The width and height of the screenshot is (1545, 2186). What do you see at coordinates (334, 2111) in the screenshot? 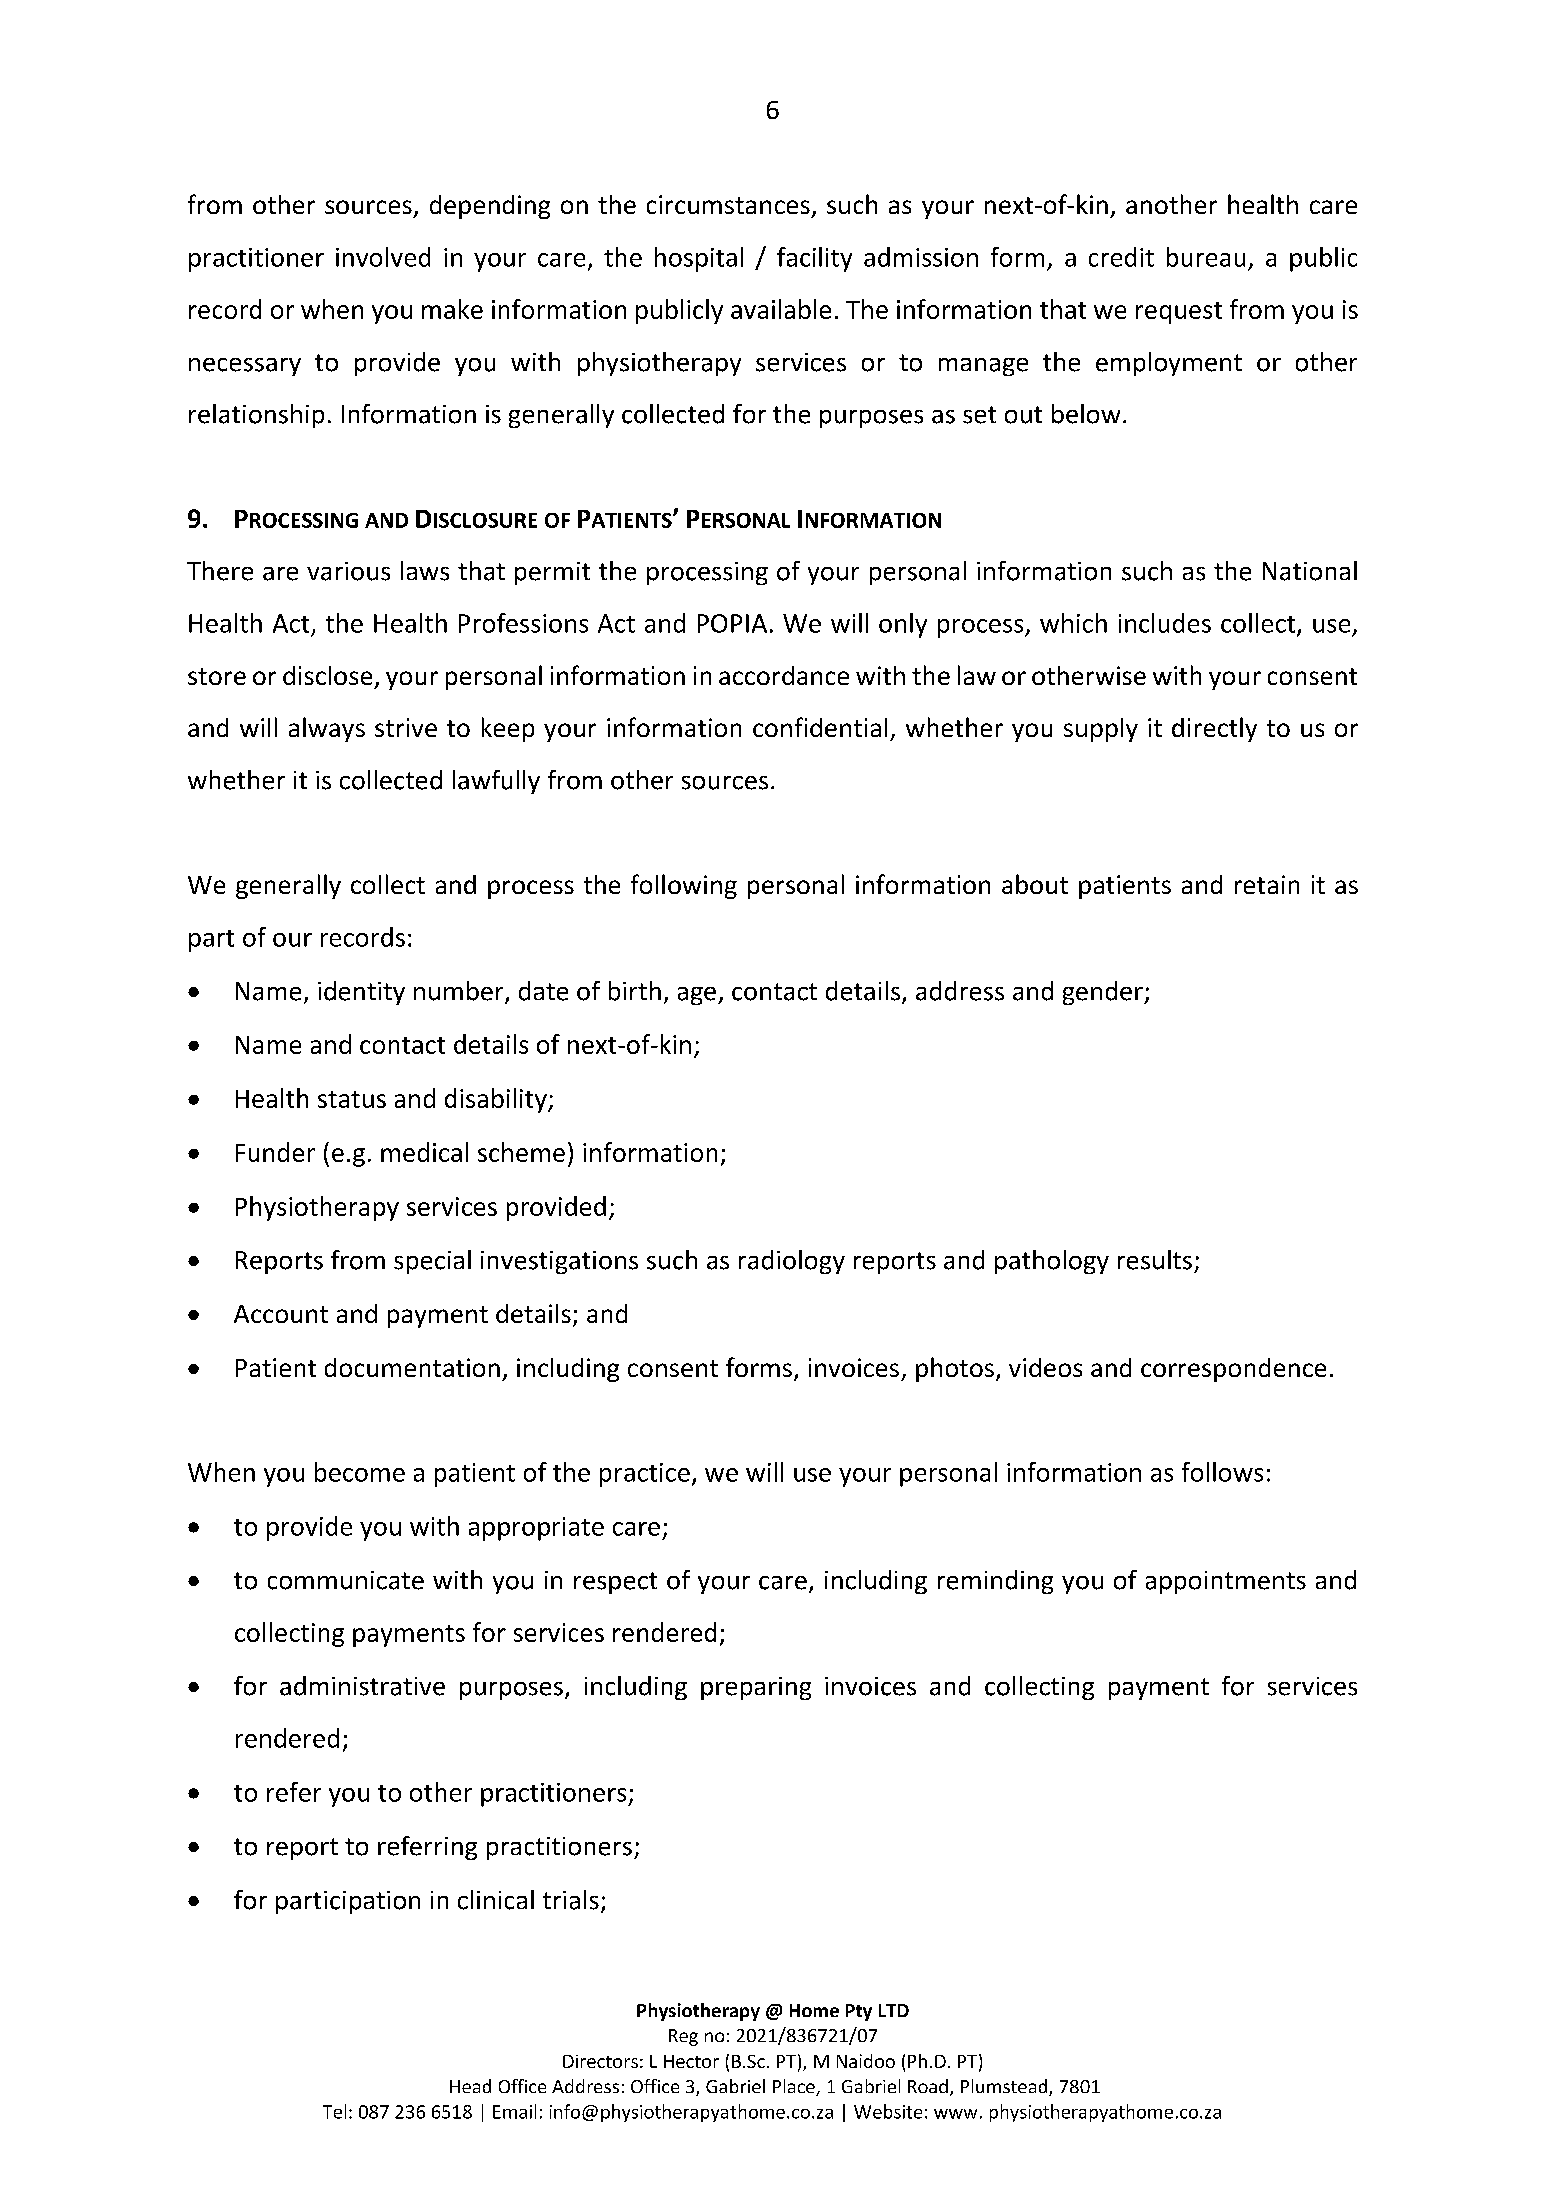
I see `Tel` at bounding box center [334, 2111].
